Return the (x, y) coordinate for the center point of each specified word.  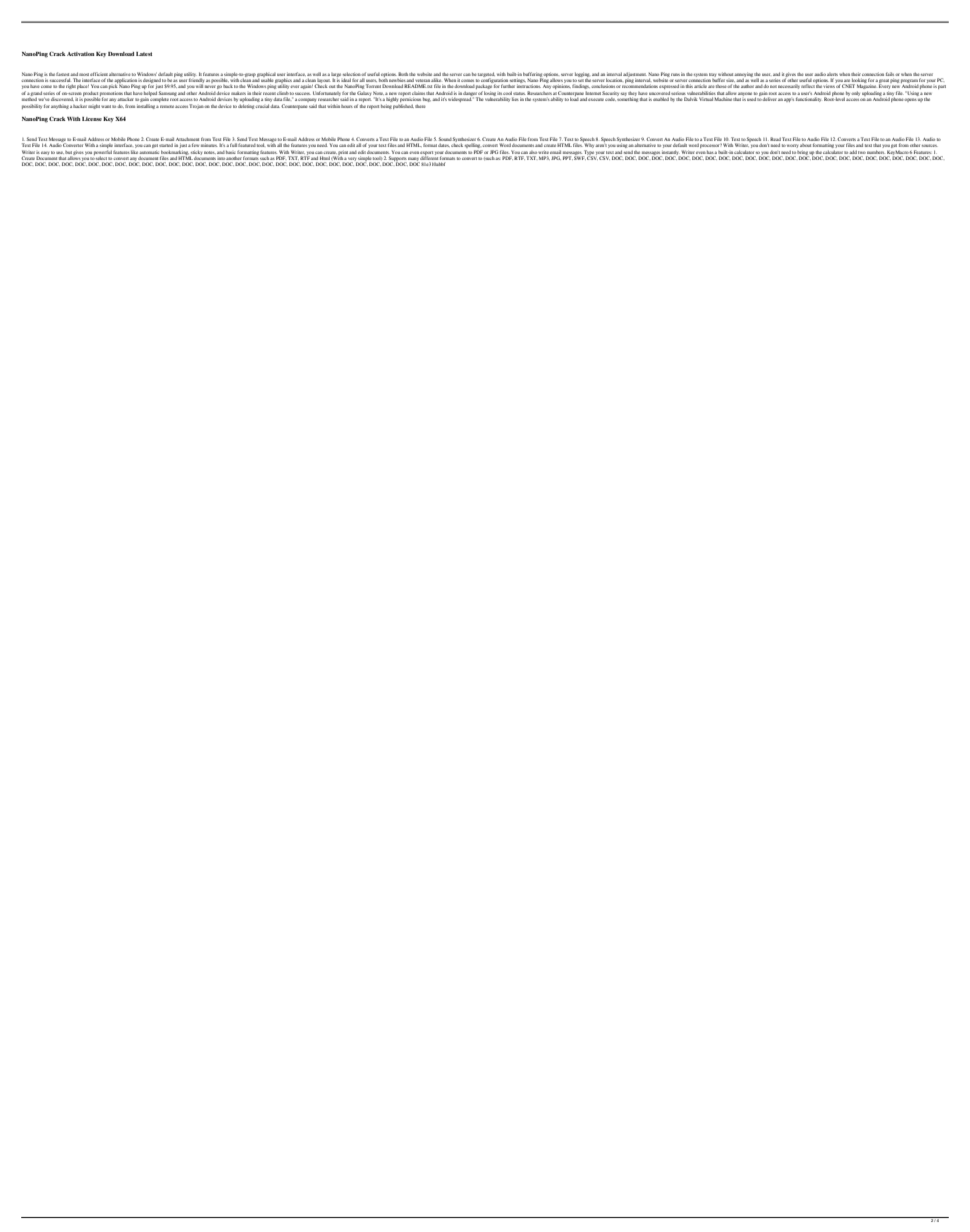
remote (167, 106)
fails (891, 74)
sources (929, 145)
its (500, 93)
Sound (445, 139)
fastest (63, 74)
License (92, 119)
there (420, 106)
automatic (149, 152)
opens (910, 100)
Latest (144, 54)
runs (675, 74)
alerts (832, 74)
